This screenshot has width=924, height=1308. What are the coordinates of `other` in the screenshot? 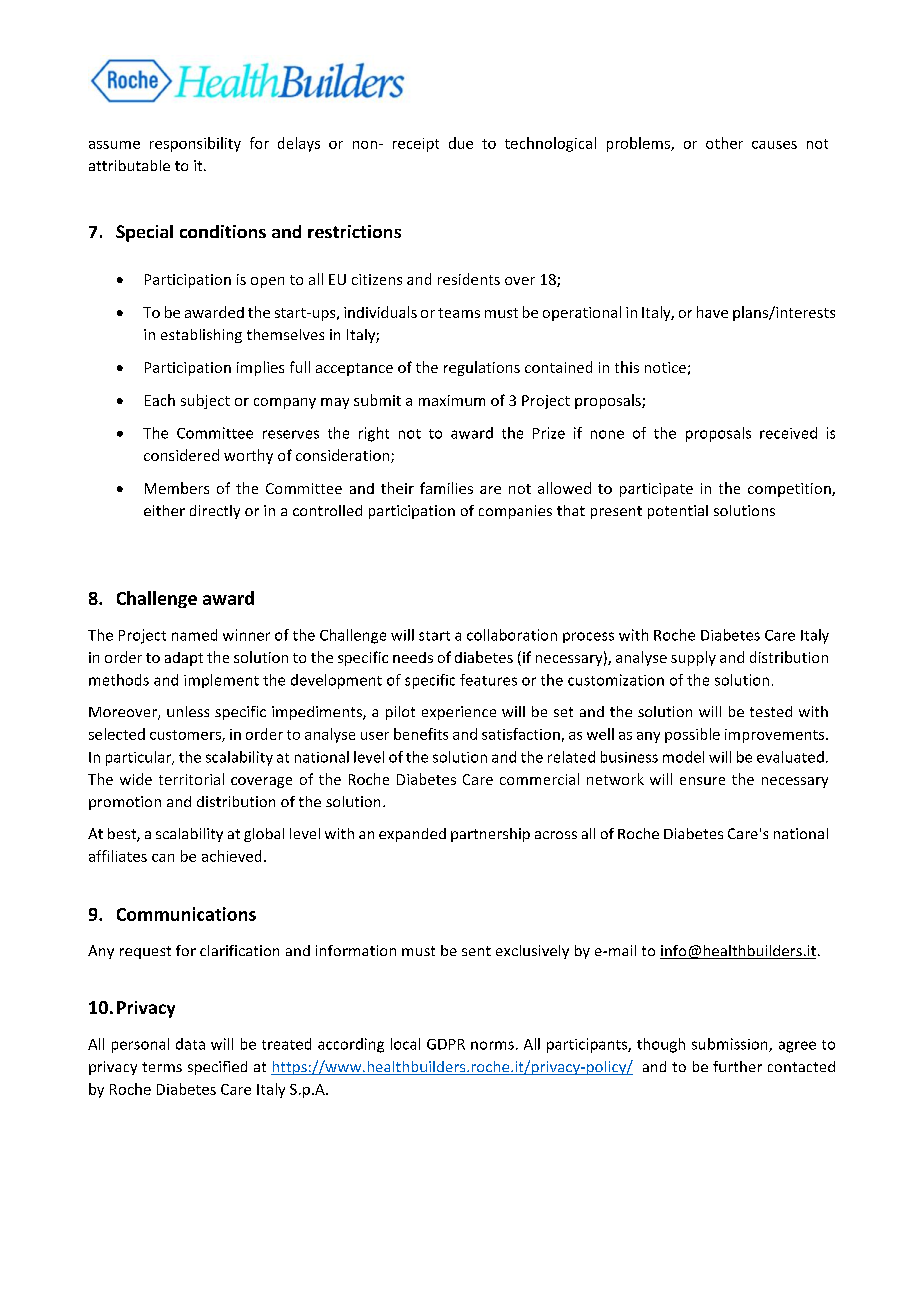 It's located at (724, 143).
